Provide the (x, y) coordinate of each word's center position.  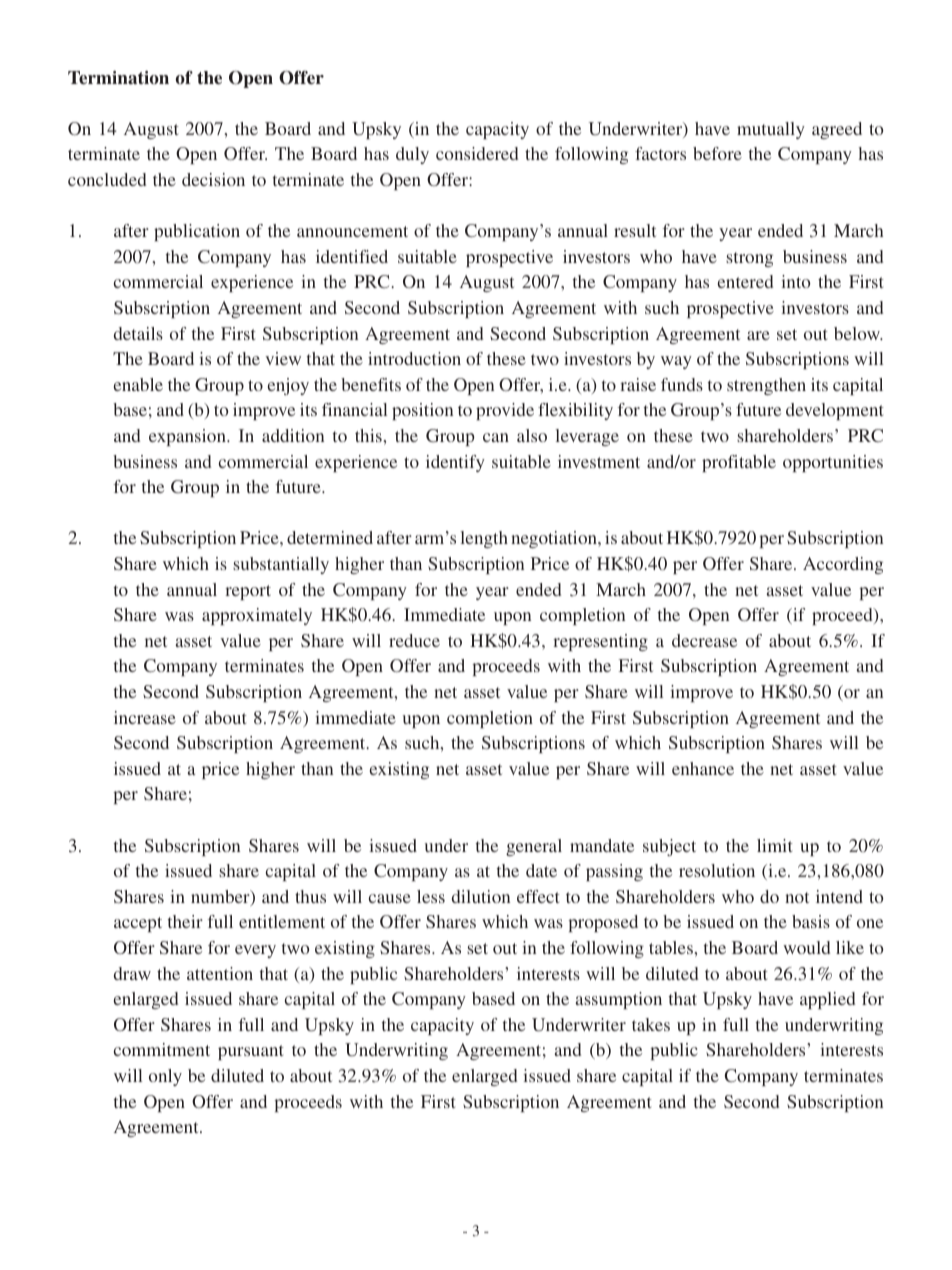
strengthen (766, 386)
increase (145, 717)
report (248, 592)
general (534, 847)
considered (477, 153)
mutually (771, 130)
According (843, 565)
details (138, 333)
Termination (118, 78)
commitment (162, 1049)
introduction (414, 358)
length (484, 539)
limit (775, 845)
